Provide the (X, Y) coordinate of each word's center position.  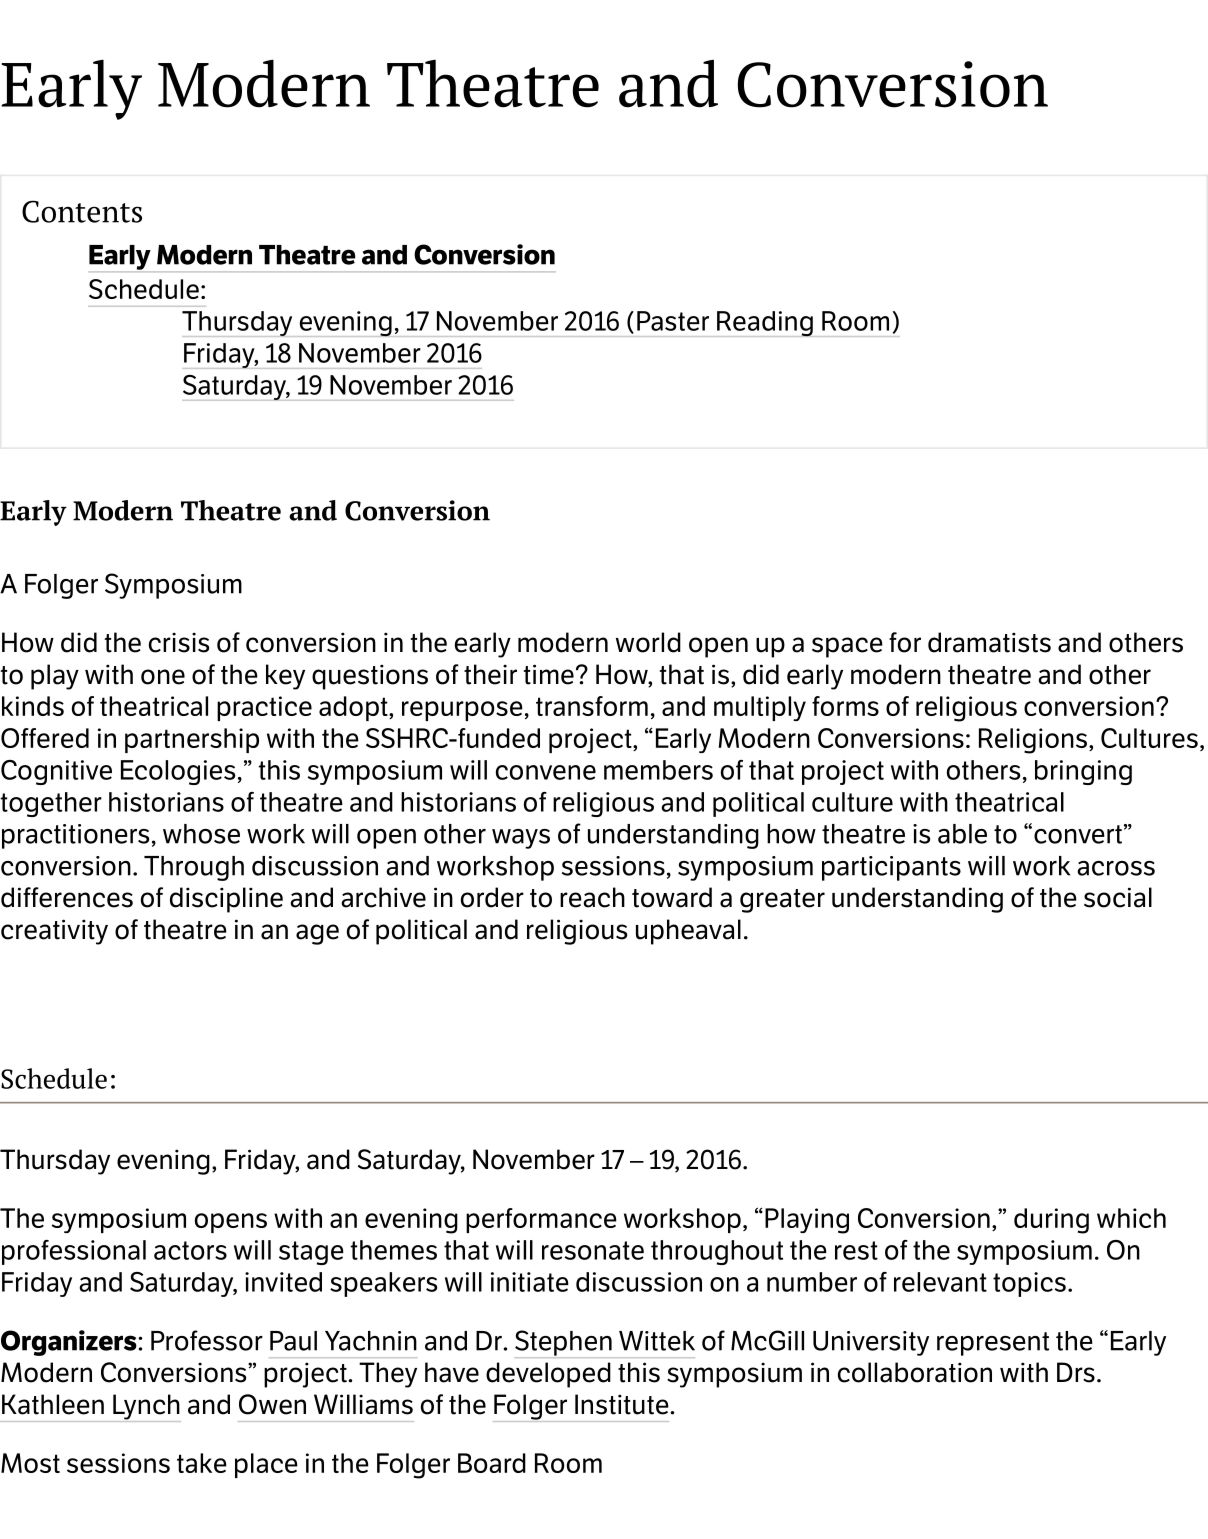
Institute (623, 1404)
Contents (82, 211)
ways (521, 839)
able (962, 834)
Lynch (146, 1408)
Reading (765, 324)
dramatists (989, 642)
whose (201, 834)
